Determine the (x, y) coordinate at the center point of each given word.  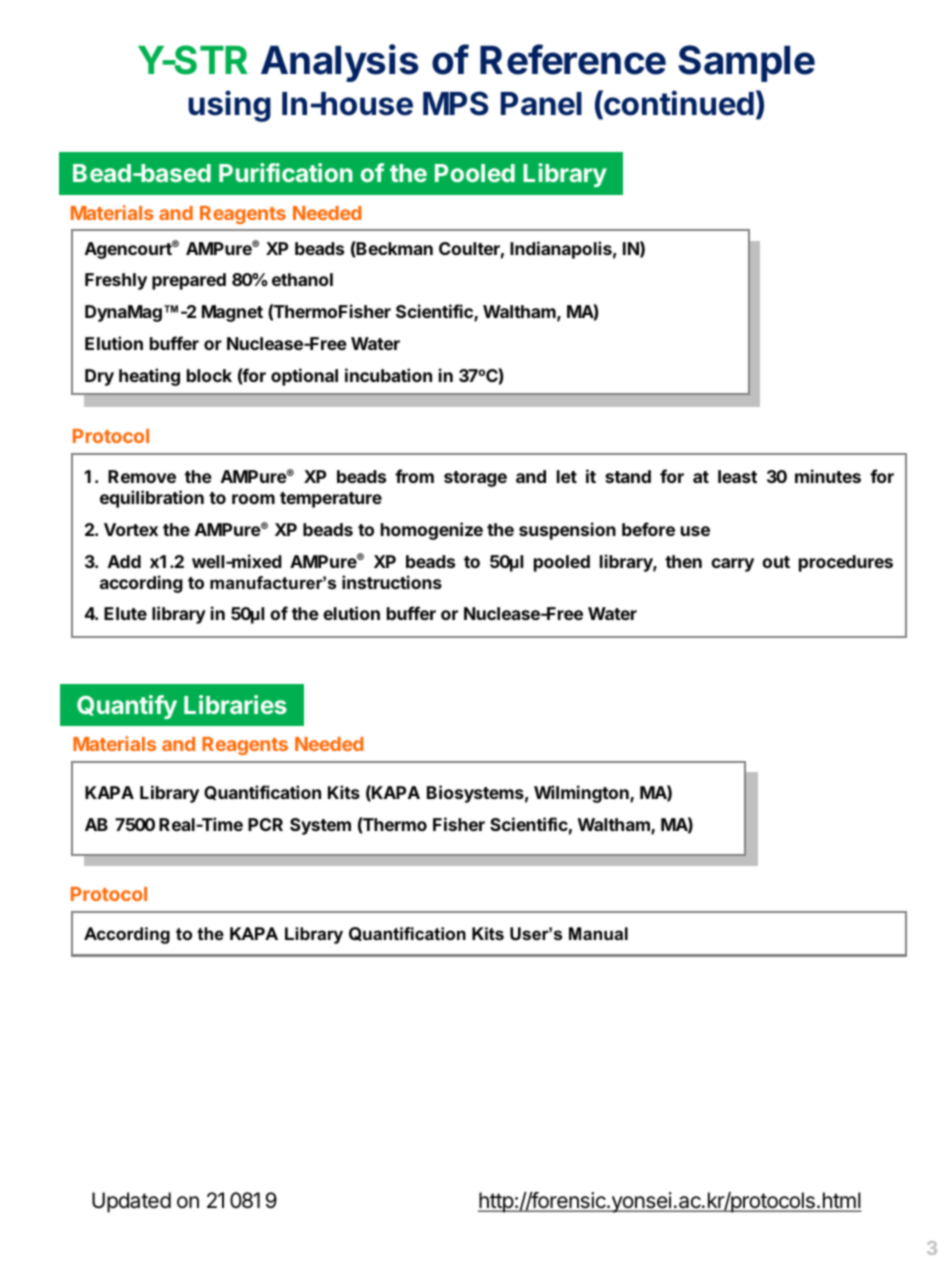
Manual (598, 933)
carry (732, 565)
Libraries (235, 704)
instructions (392, 582)
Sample (746, 63)
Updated (131, 1202)
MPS (455, 103)
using (229, 106)
